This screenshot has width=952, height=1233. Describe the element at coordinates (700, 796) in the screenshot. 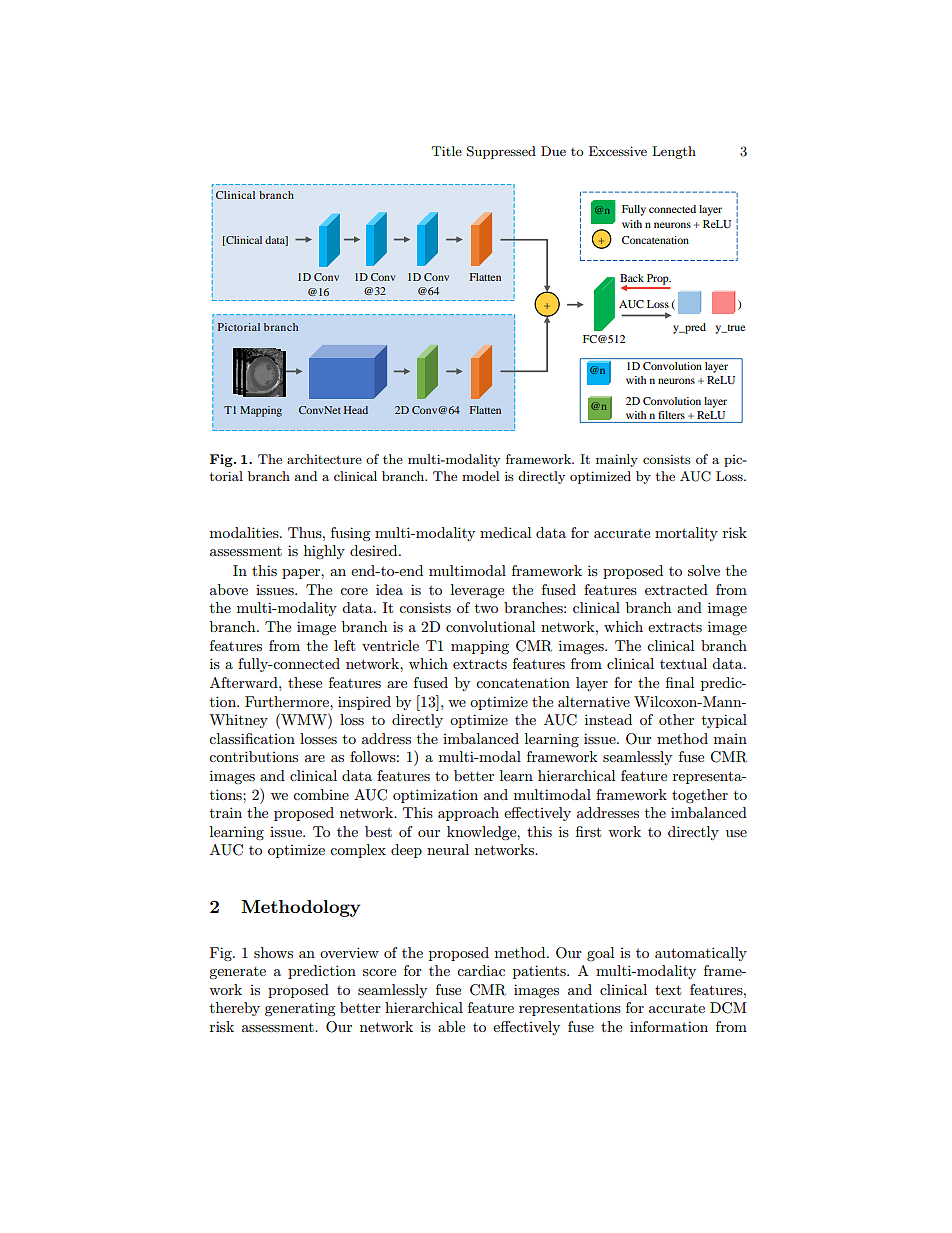

I see `together` at that location.
